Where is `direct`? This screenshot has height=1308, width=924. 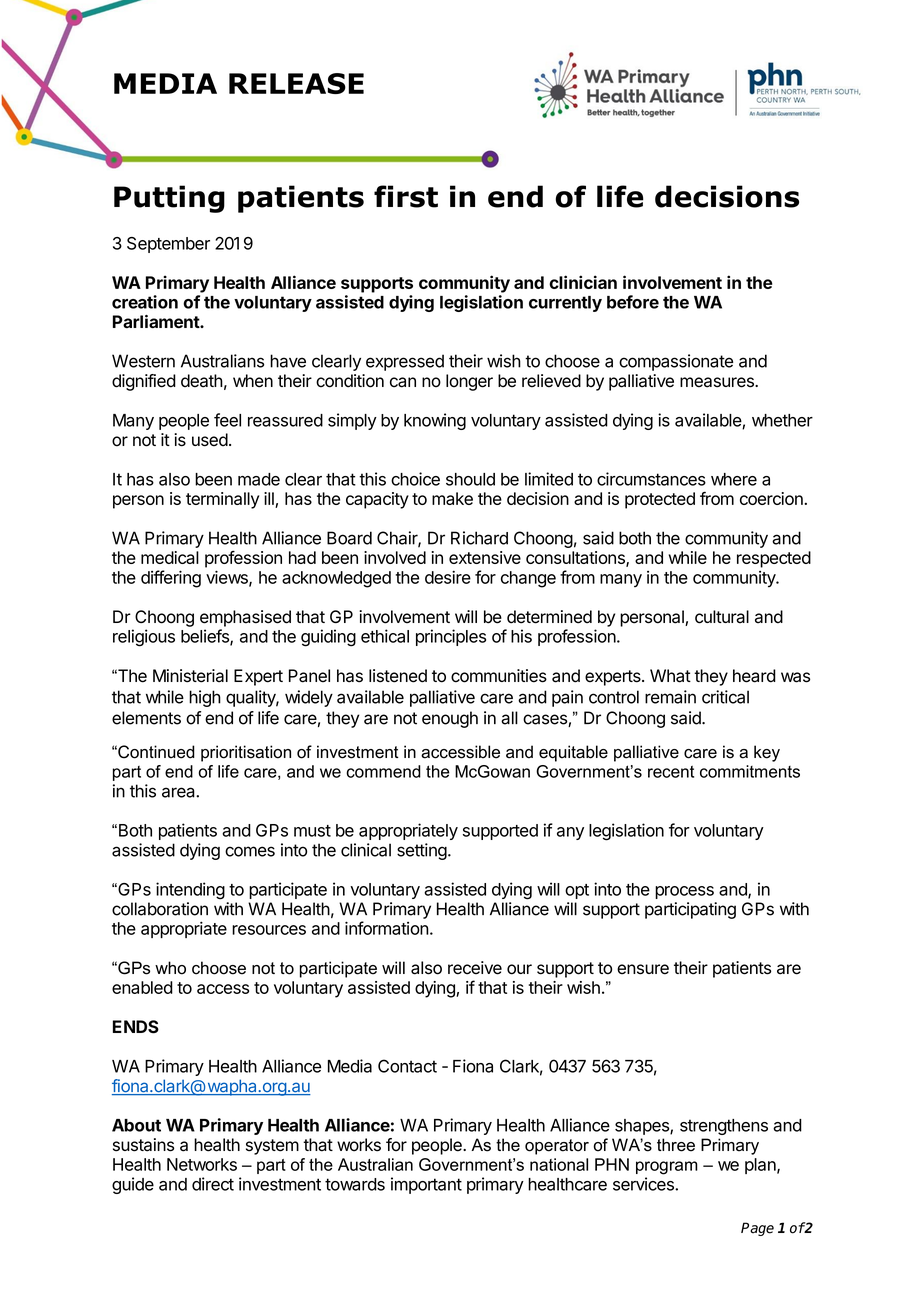 direct is located at coordinates (213, 1184).
